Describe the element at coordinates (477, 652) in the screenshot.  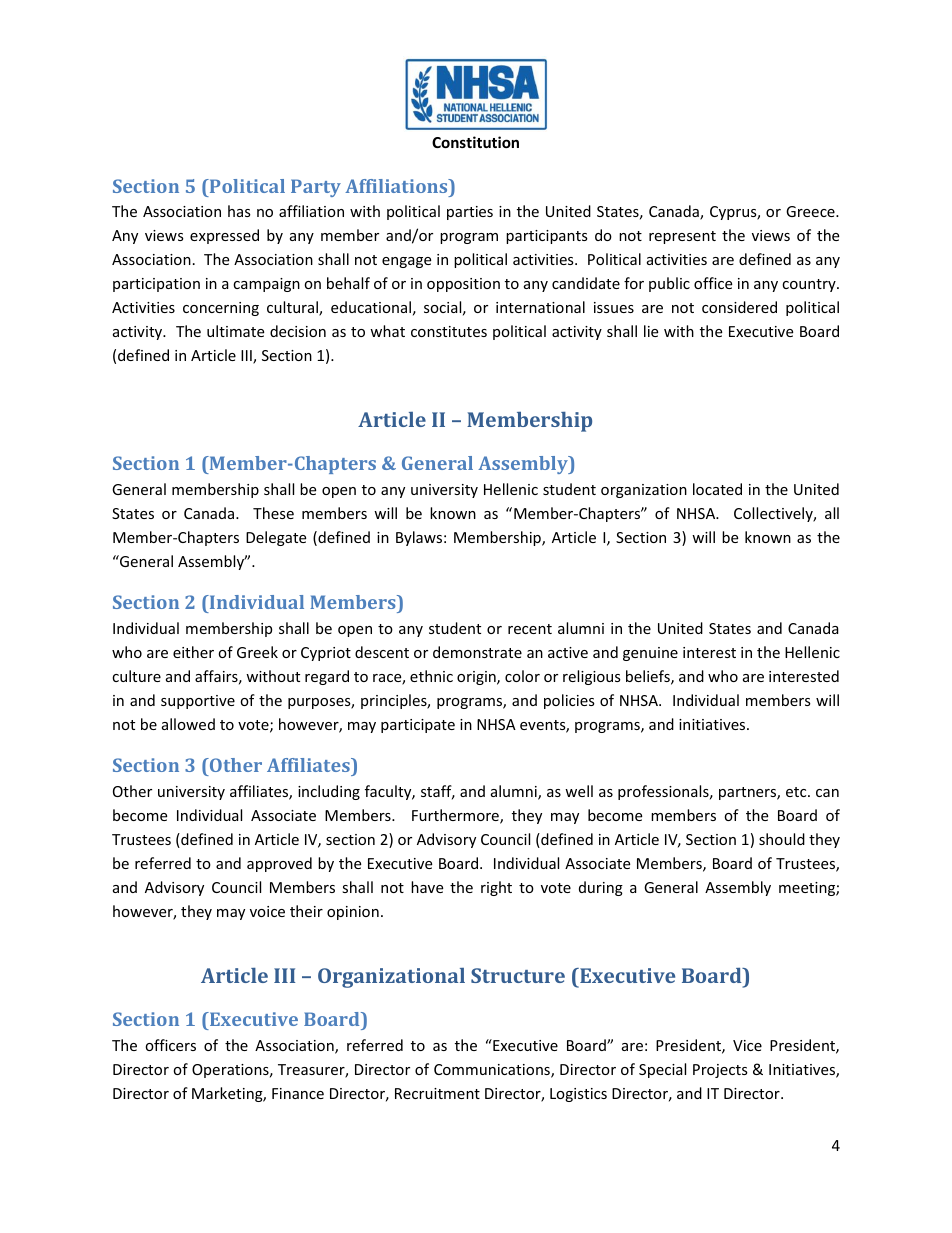
I see `demonstrate` at that location.
